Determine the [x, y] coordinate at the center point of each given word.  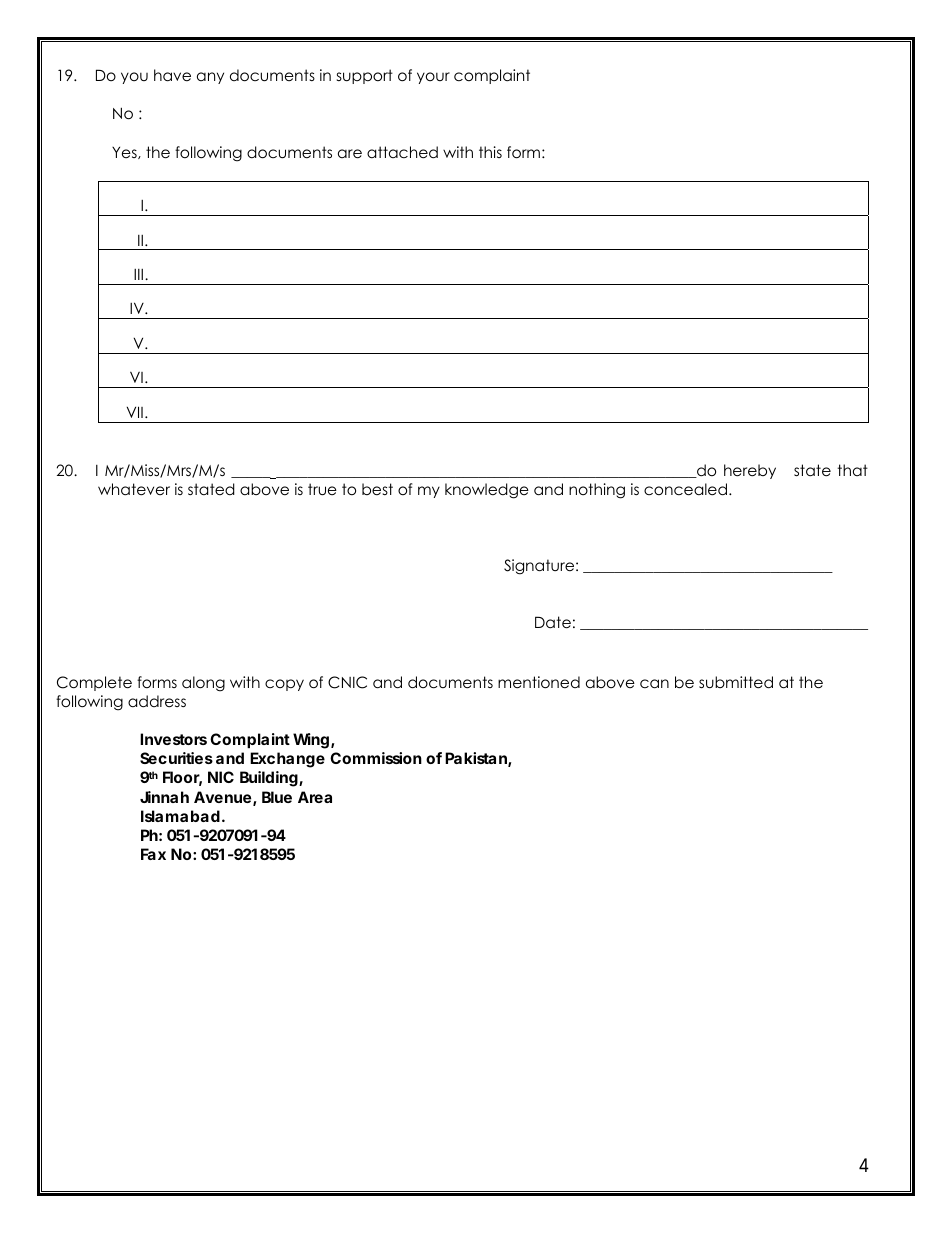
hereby [750, 471]
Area [315, 797]
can [654, 684]
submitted [736, 682]
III [138, 274]
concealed [685, 489]
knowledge [487, 491]
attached [402, 152]
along [203, 684]
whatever [134, 489]
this [490, 152]
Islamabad [180, 816]
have [172, 75]
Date [553, 622]
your [433, 78]
